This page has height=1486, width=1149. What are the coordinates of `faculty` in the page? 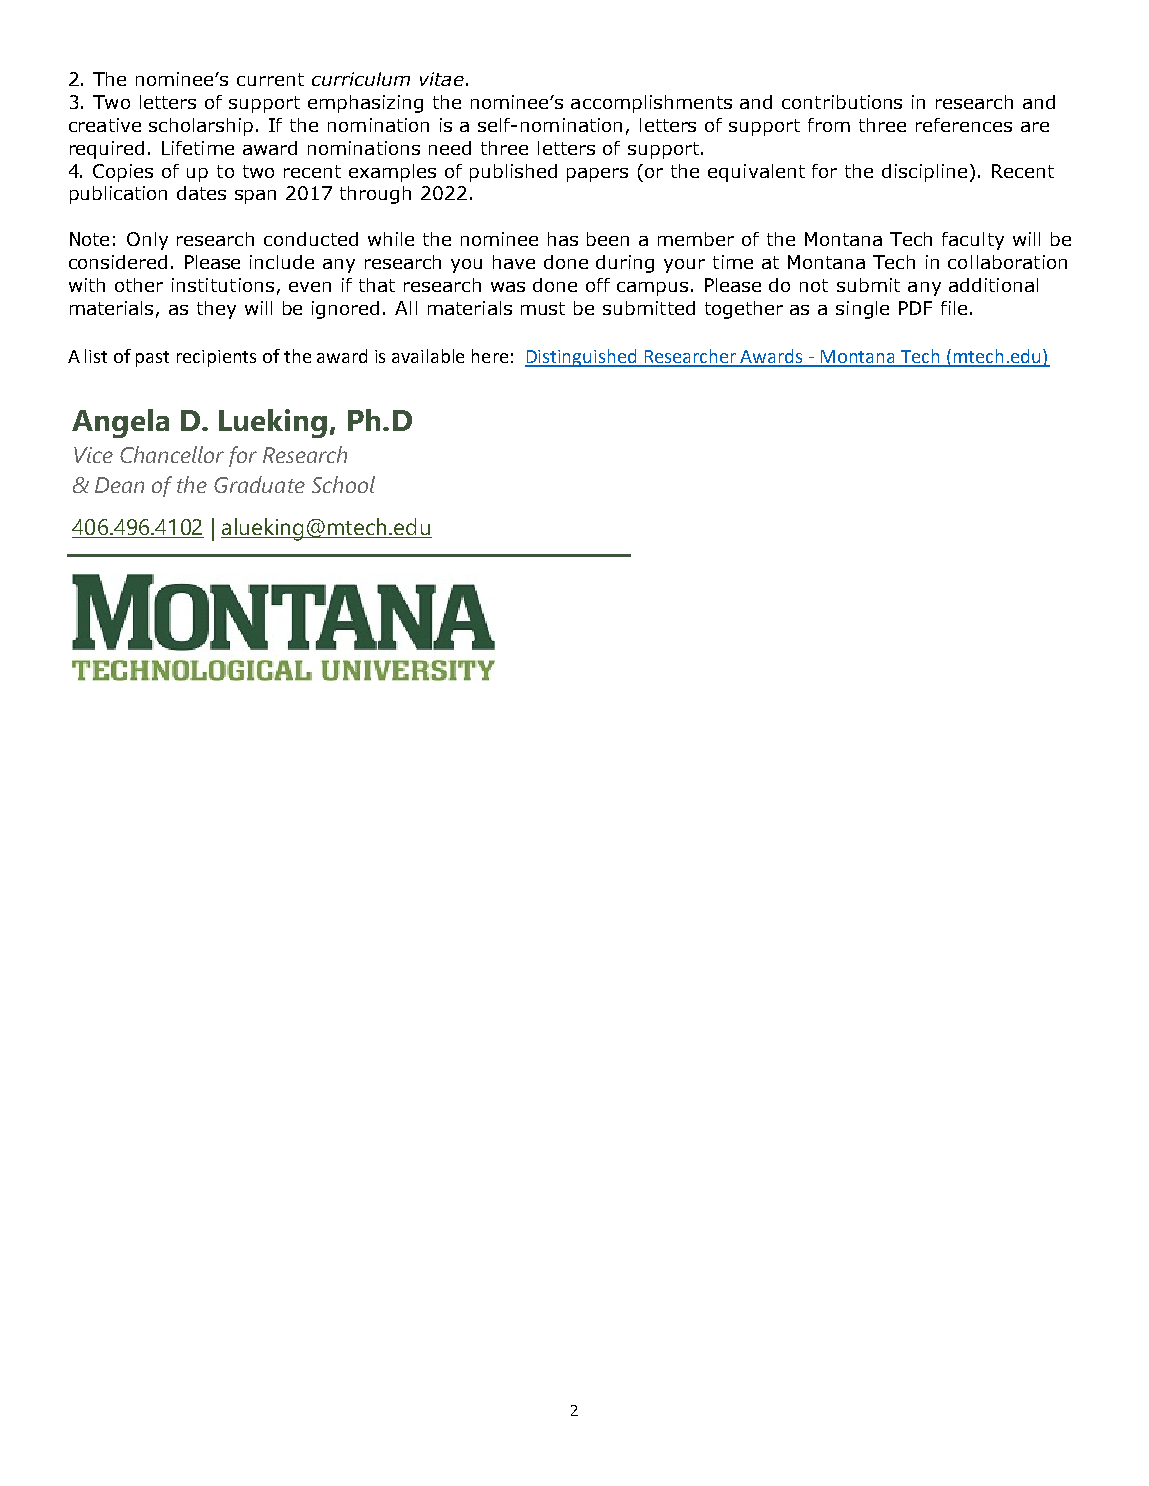 It's located at (973, 241).
